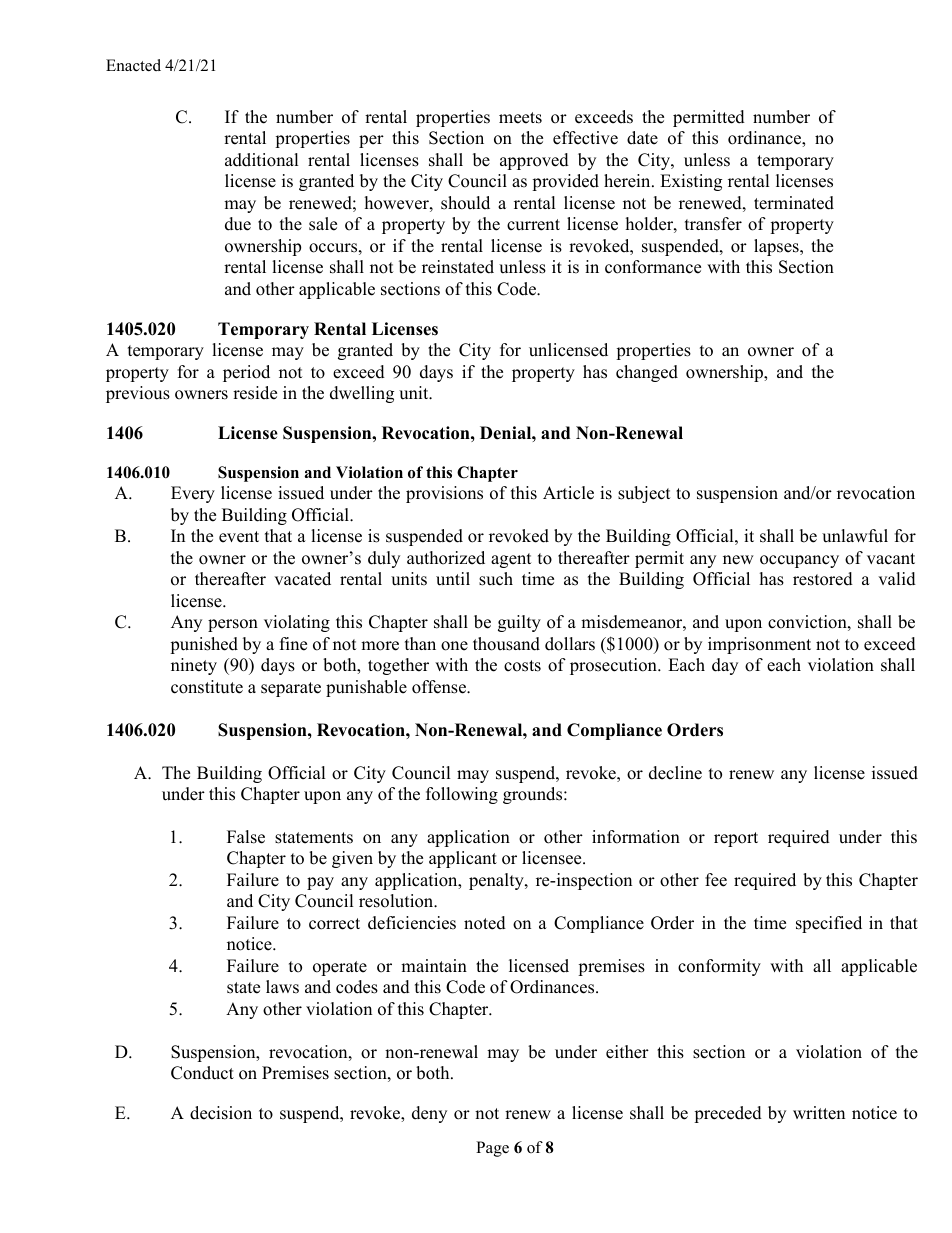  Describe the element at coordinates (823, 579) in the screenshot. I see `restored` at that location.
